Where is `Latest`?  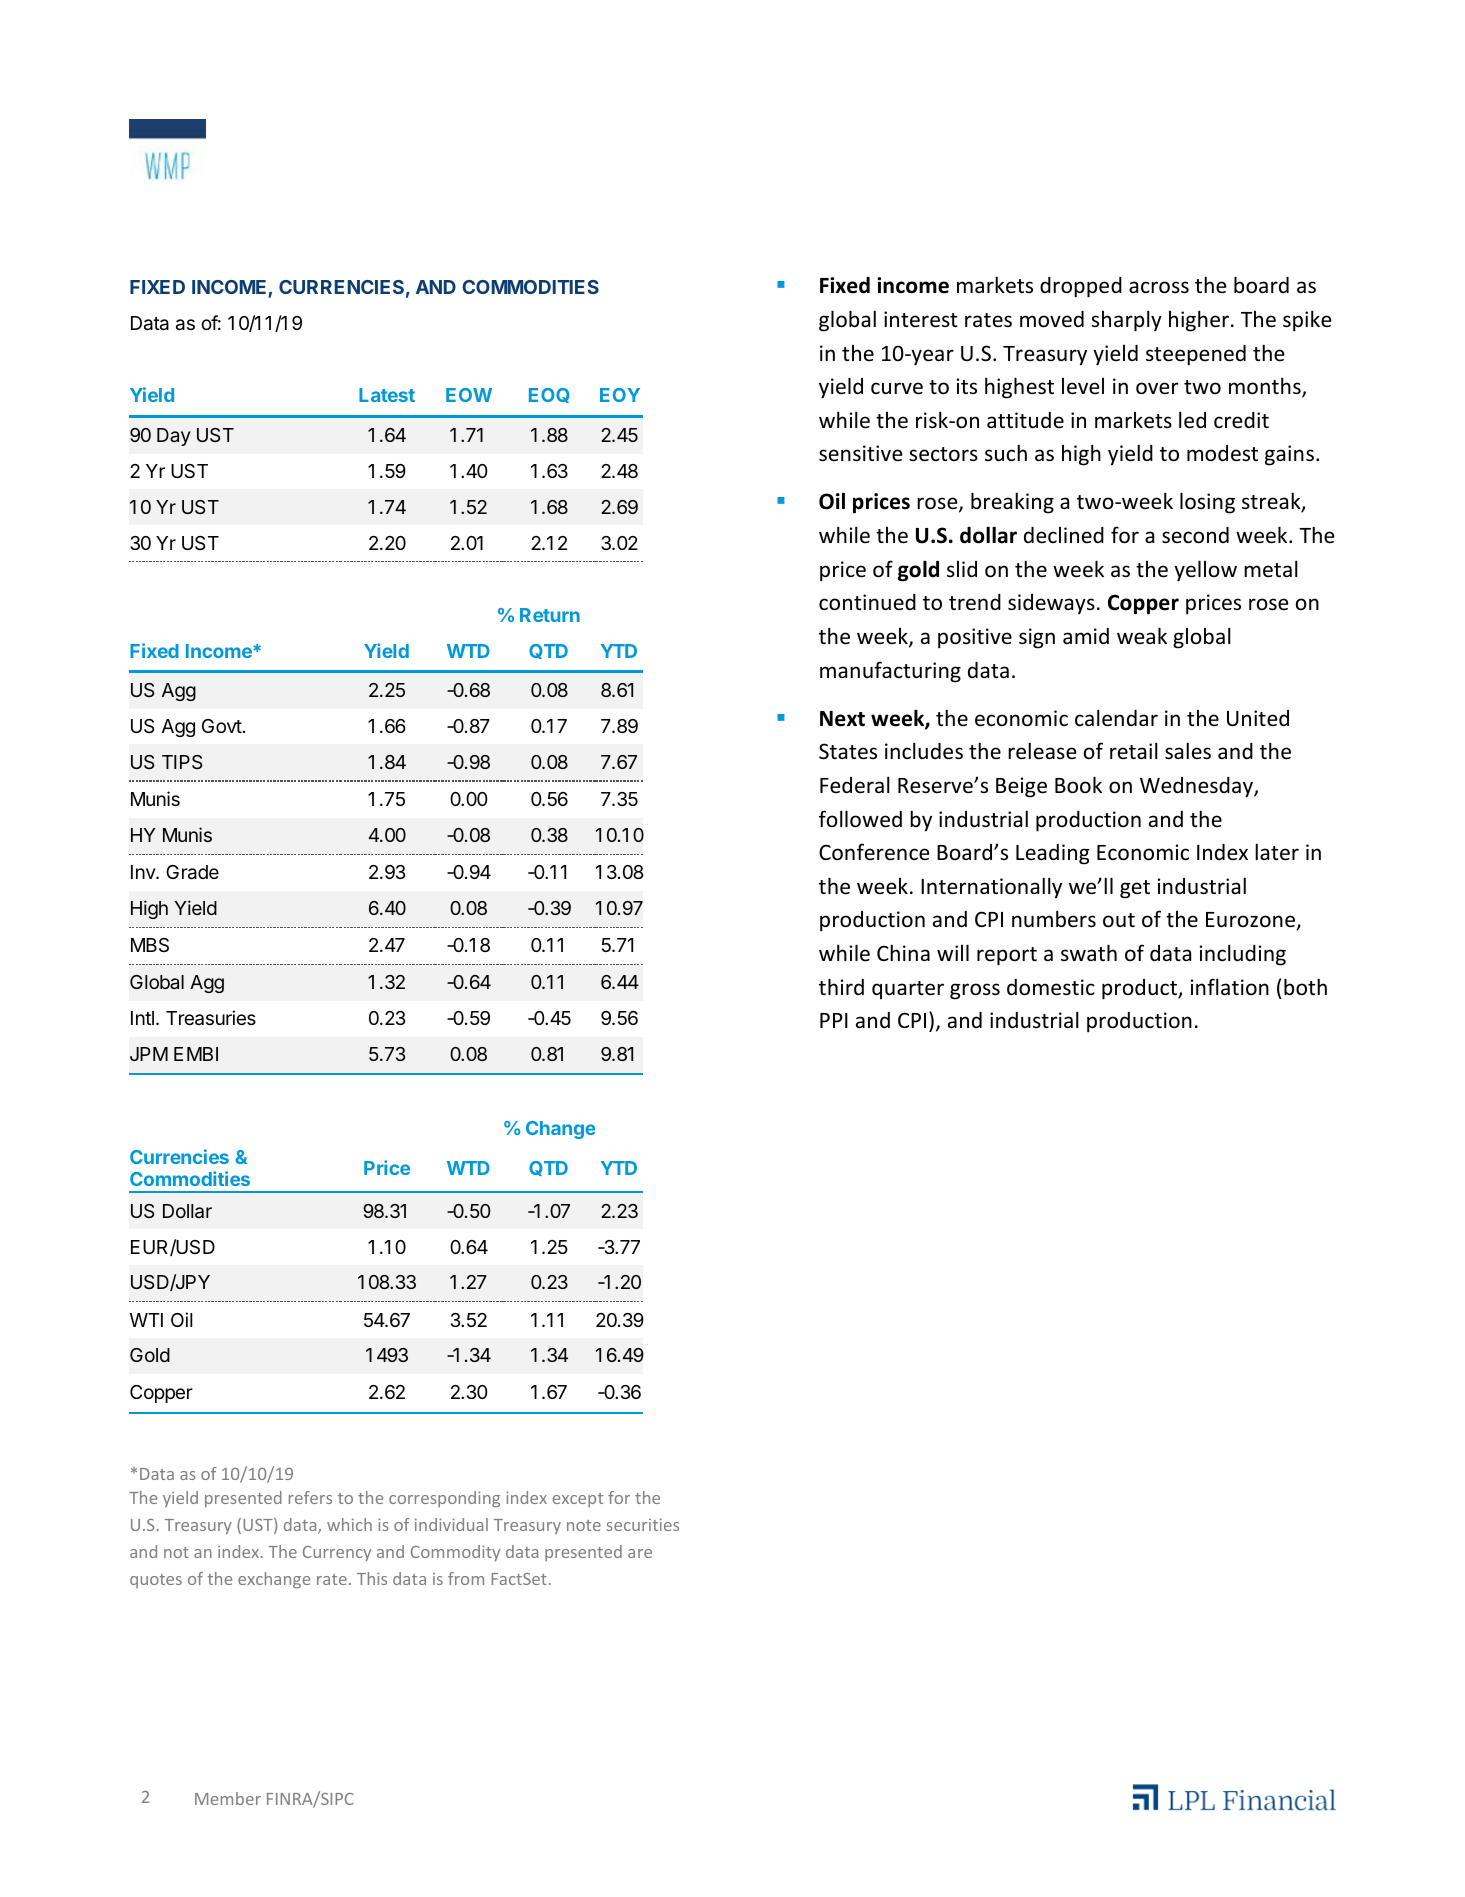 Latest is located at coordinates (387, 395).
